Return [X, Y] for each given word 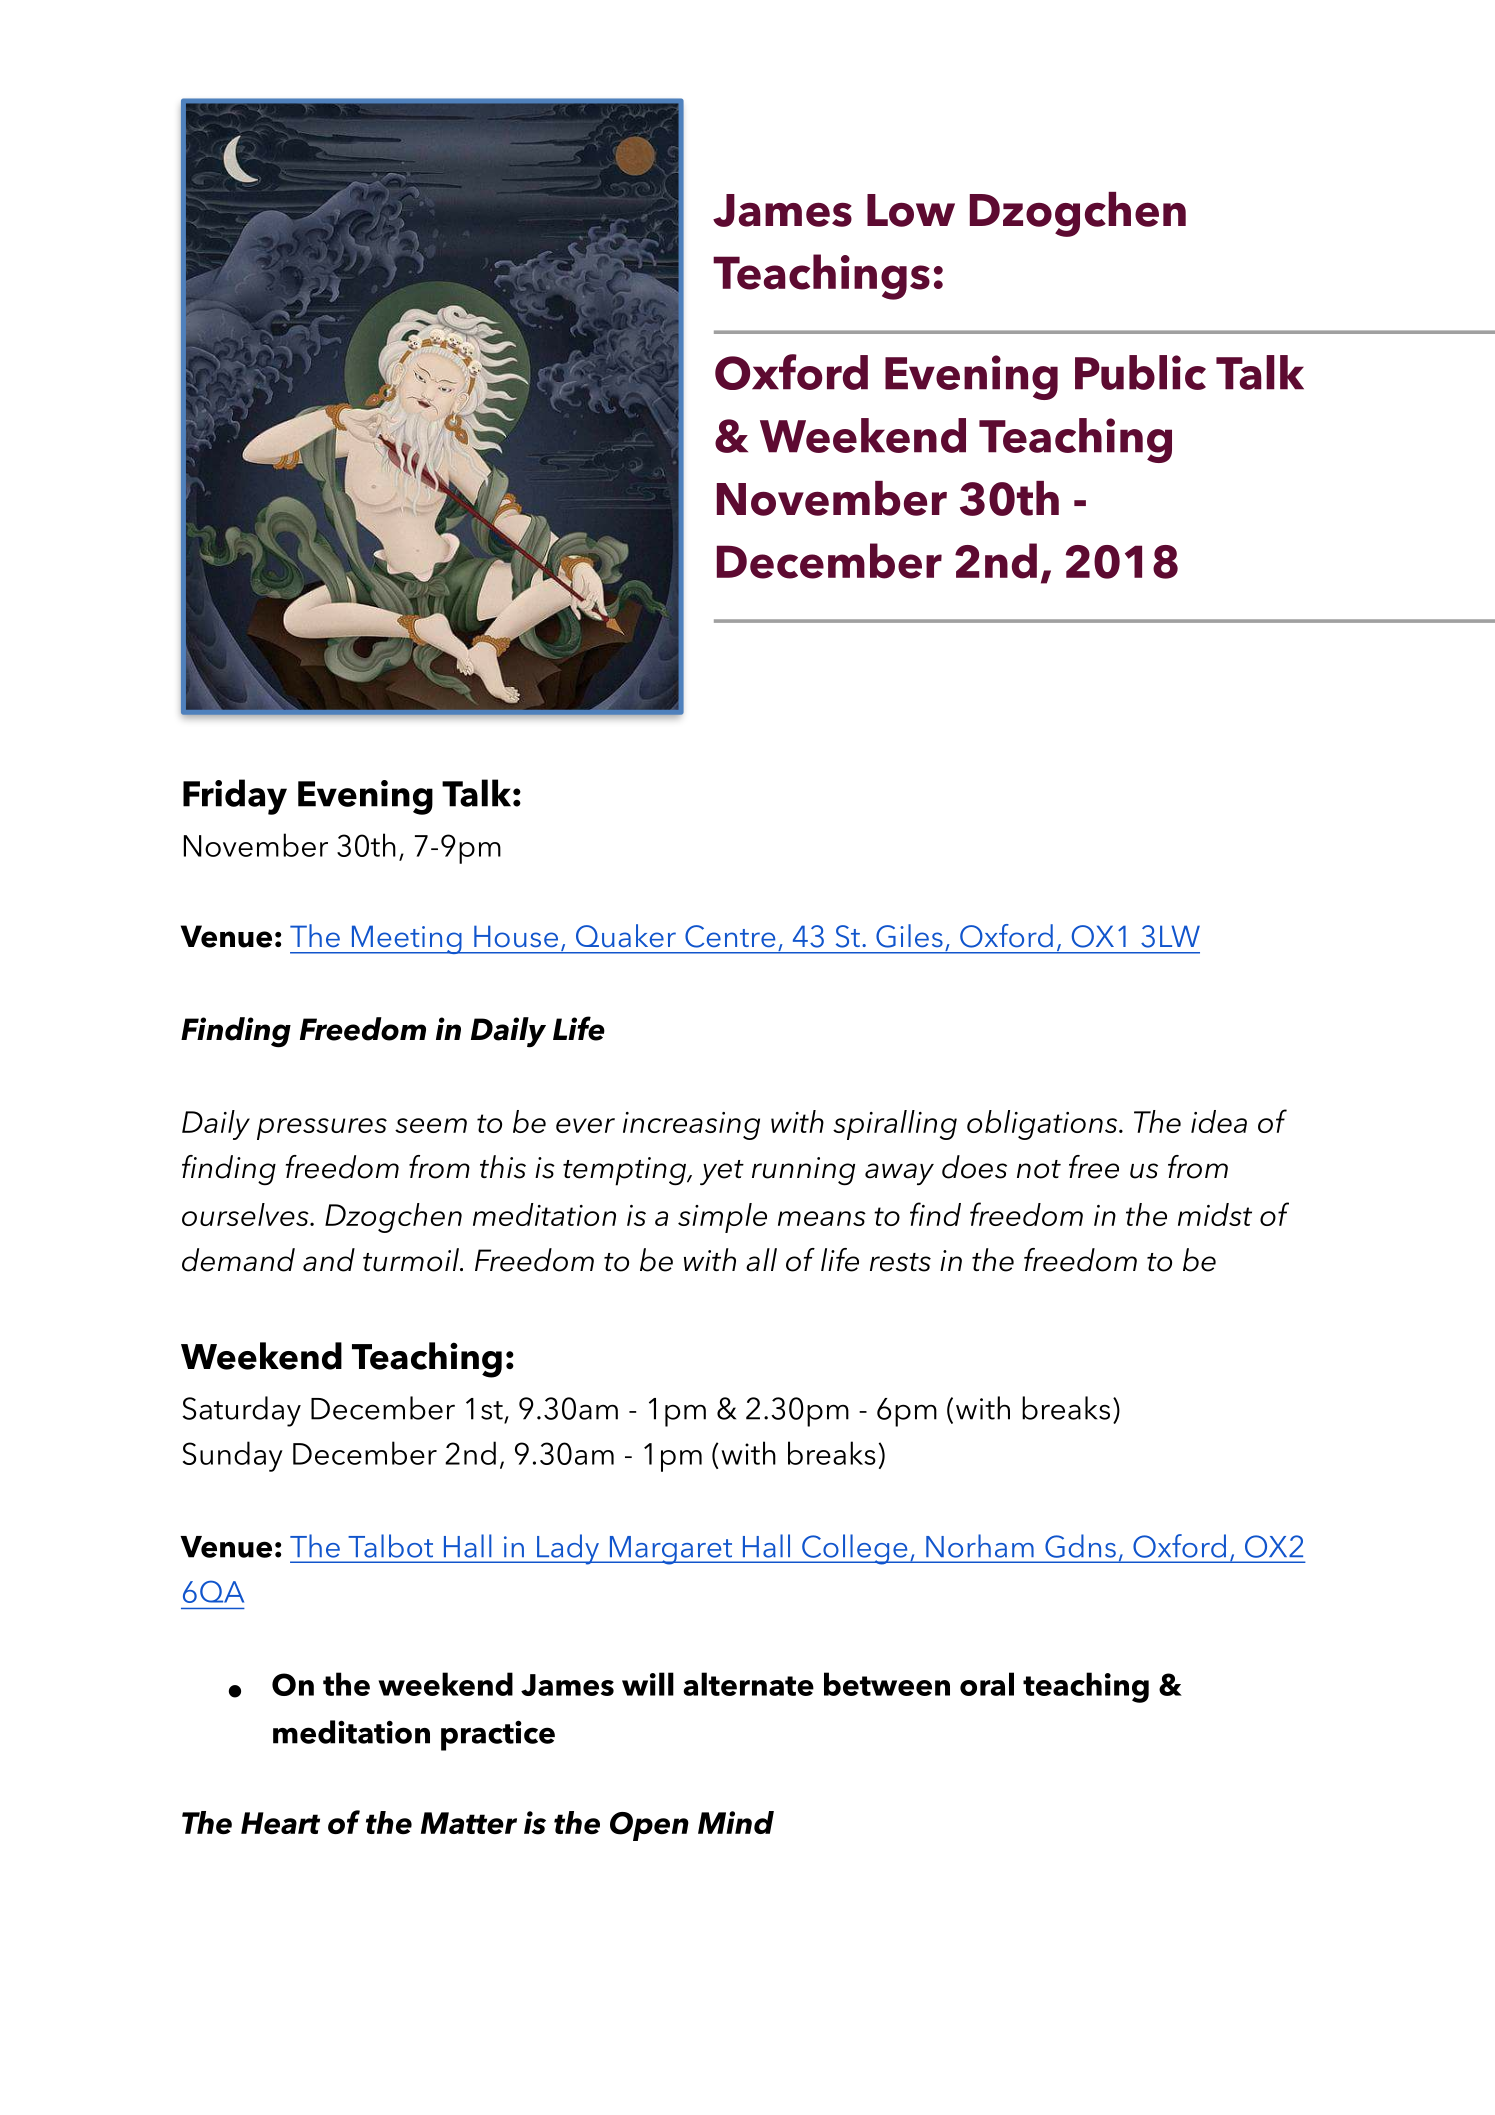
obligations [1043, 1125]
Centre [730, 936]
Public [1140, 372]
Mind [736, 1822]
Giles [909, 936]
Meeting [406, 939]
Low [911, 210]
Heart [280, 1823]
